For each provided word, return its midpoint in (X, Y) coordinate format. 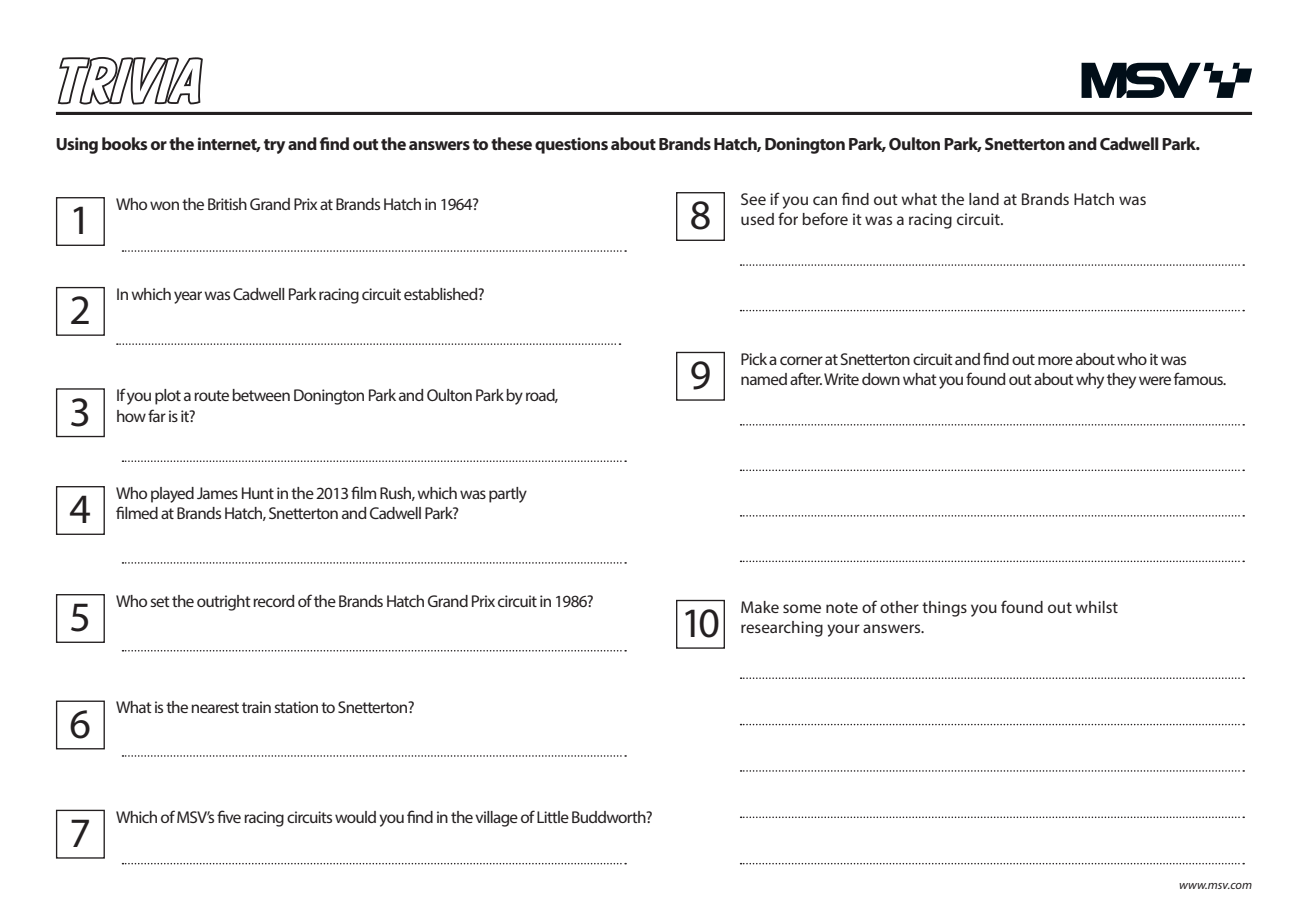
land (984, 199)
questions (571, 145)
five (229, 816)
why (1090, 381)
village (496, 819)
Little (553, 817)
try (274, 146)
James (217, 493)
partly (508, 495)
